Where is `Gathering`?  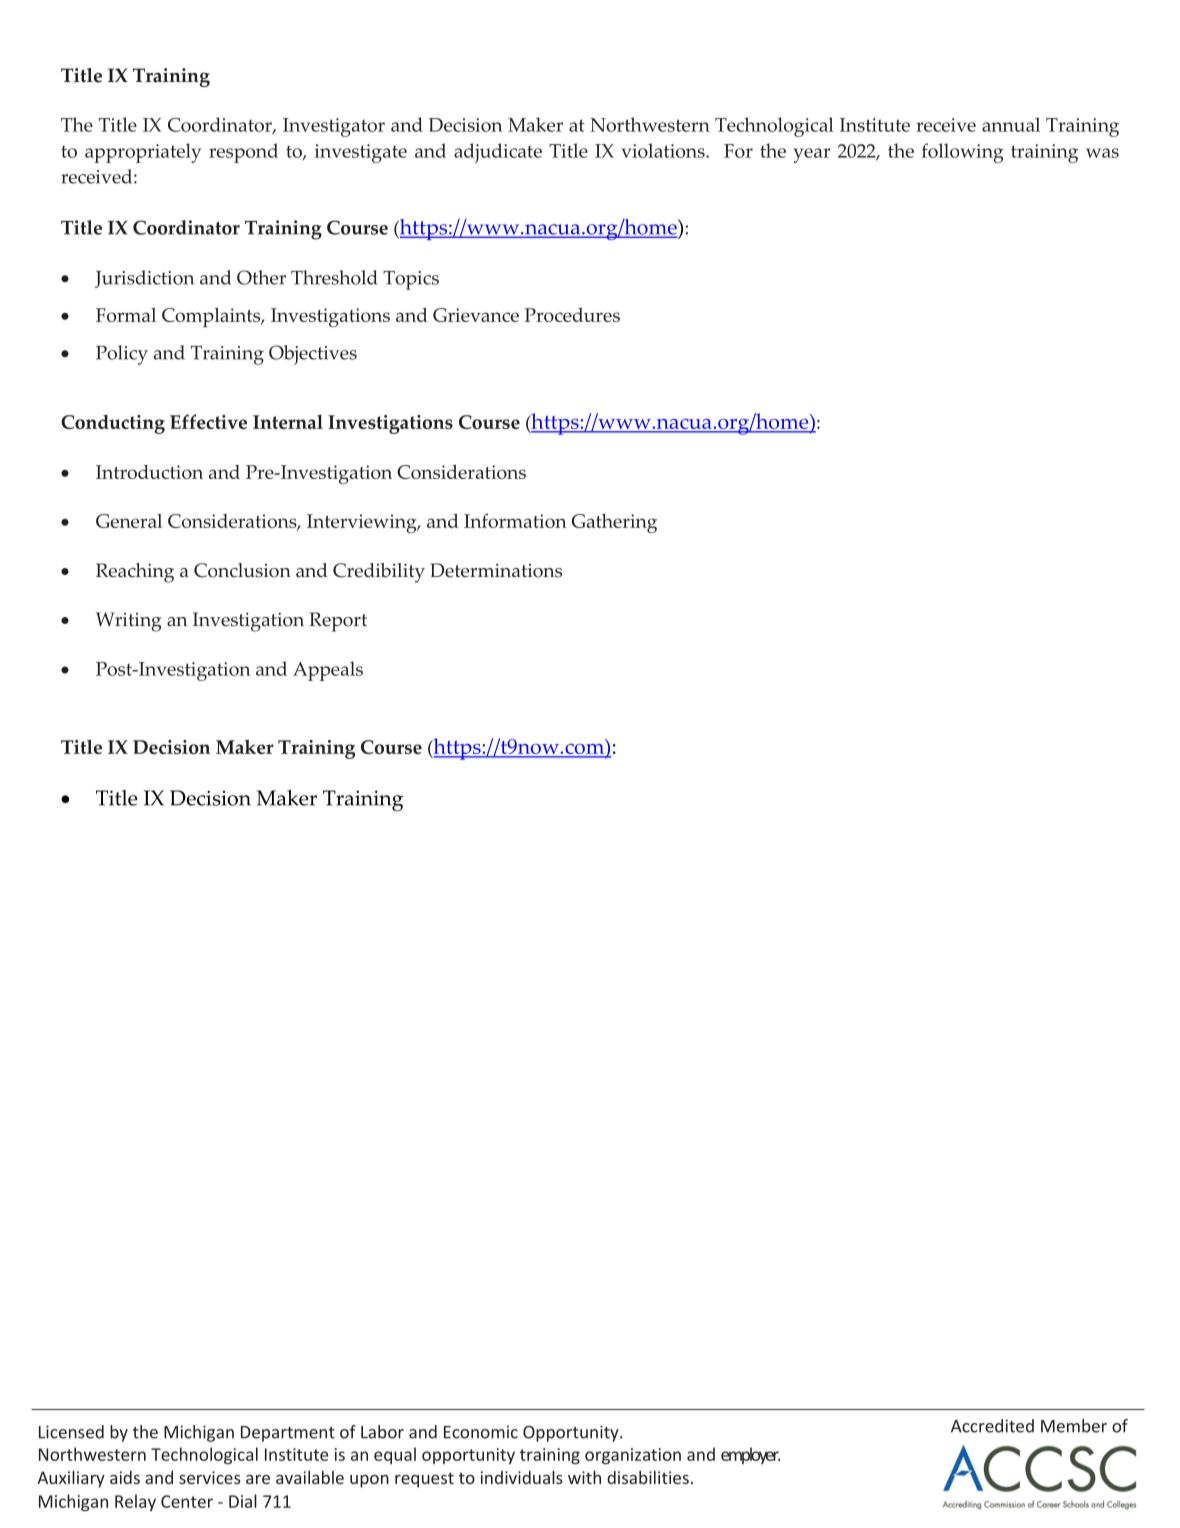 Gathering is located at coordinates (614, 523).
